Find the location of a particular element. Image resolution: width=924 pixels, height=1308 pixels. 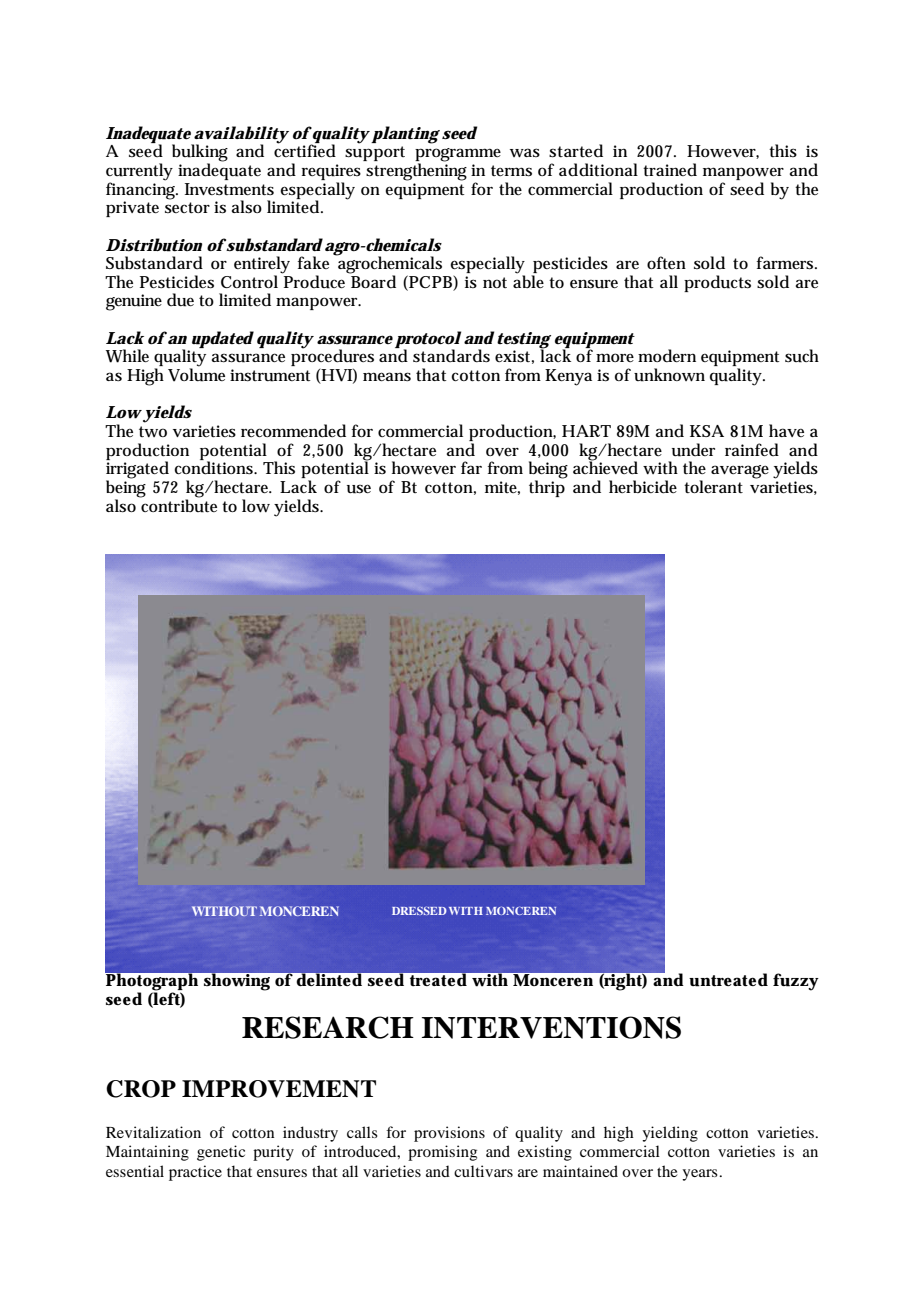

bulking is located at coordinates (200, 154).
